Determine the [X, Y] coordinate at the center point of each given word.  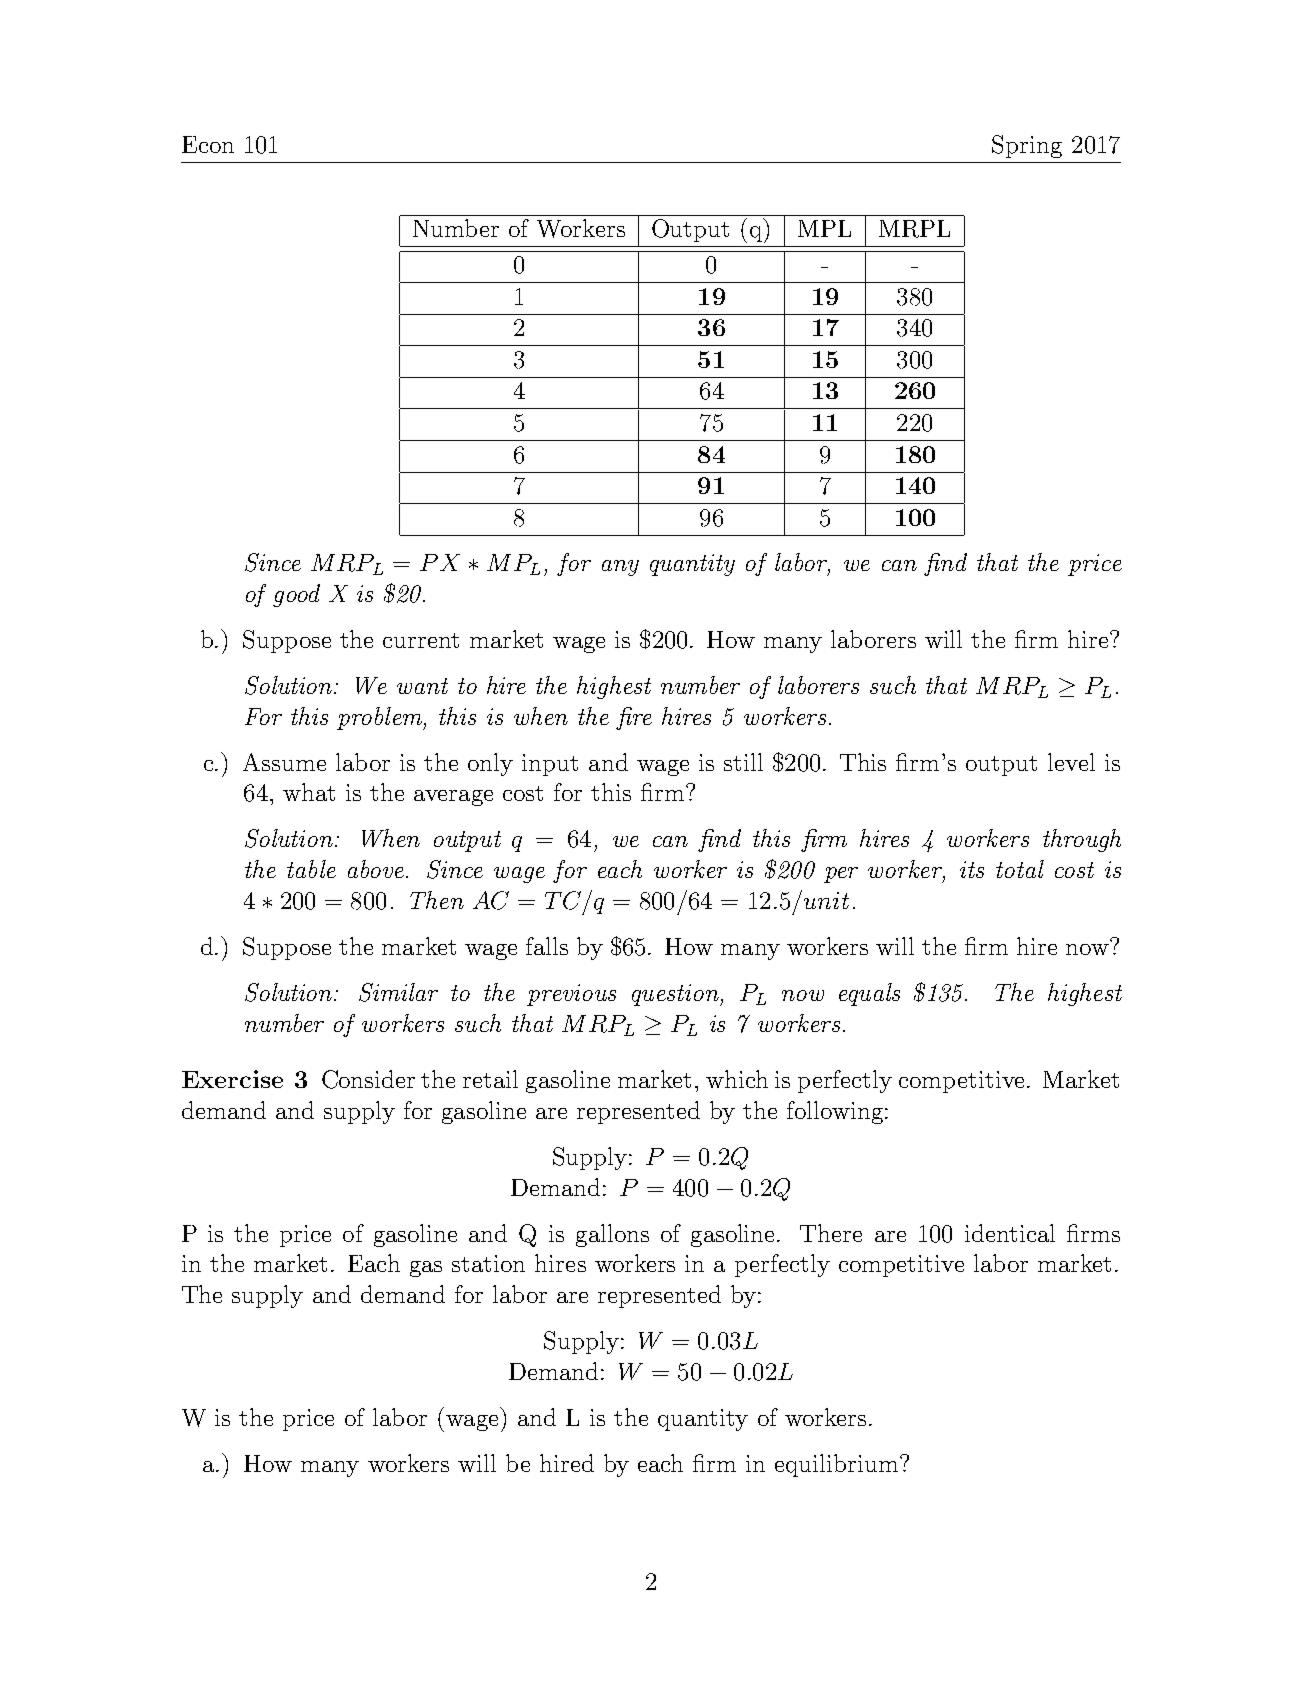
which [737, 1079]
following [835, 1112]
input [550, 765]
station [488, 1263]
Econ [208, 144]
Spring [1027, 146]
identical [1010, 1233]
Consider [368, 1079]
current [421, 640]
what [309, 792]
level [1071, 762]
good [296, 595]
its [972, 869]
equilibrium [838, 1465]
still [743, 762]
